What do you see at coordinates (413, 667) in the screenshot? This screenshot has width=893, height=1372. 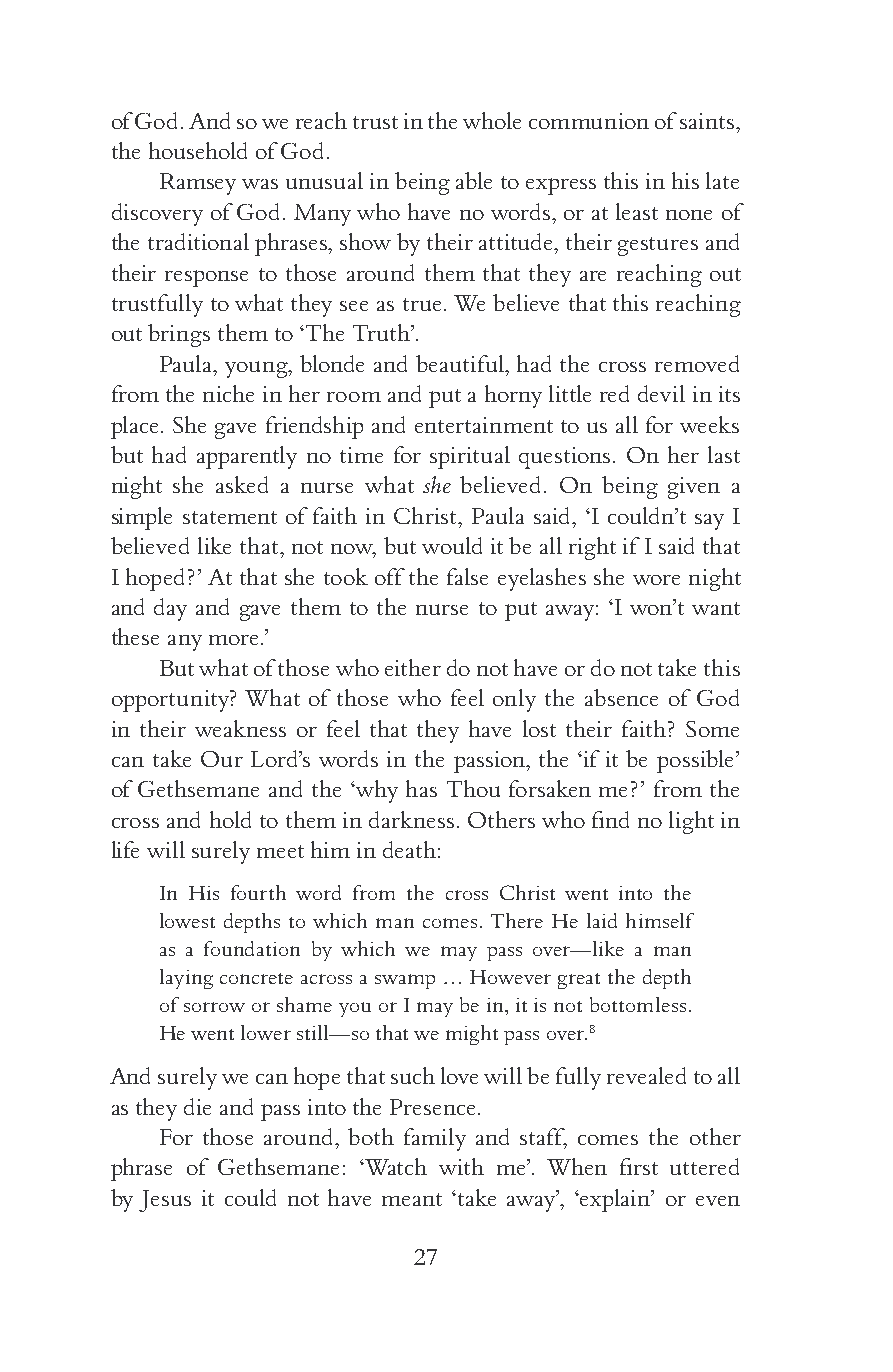 I see `either` at bounding box center [413, 667].
